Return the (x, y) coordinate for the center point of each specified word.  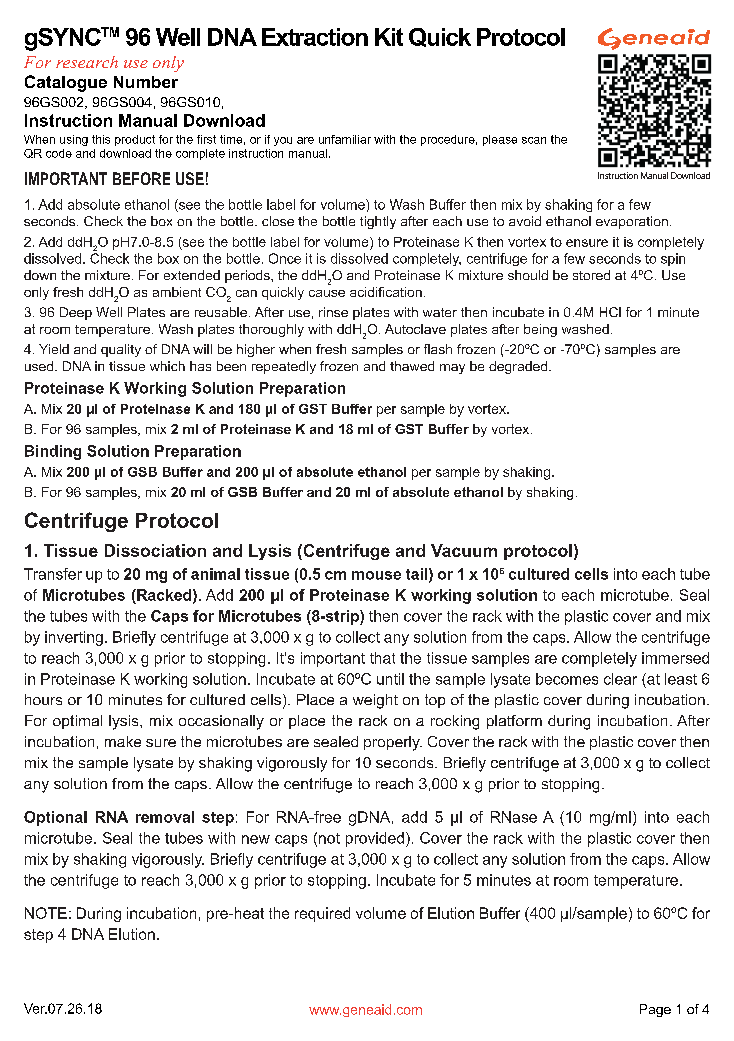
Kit (389, 37)
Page (655, 1010)
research (87, 62)
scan (534, 140)
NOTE (46, 913)
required (322, 914)
